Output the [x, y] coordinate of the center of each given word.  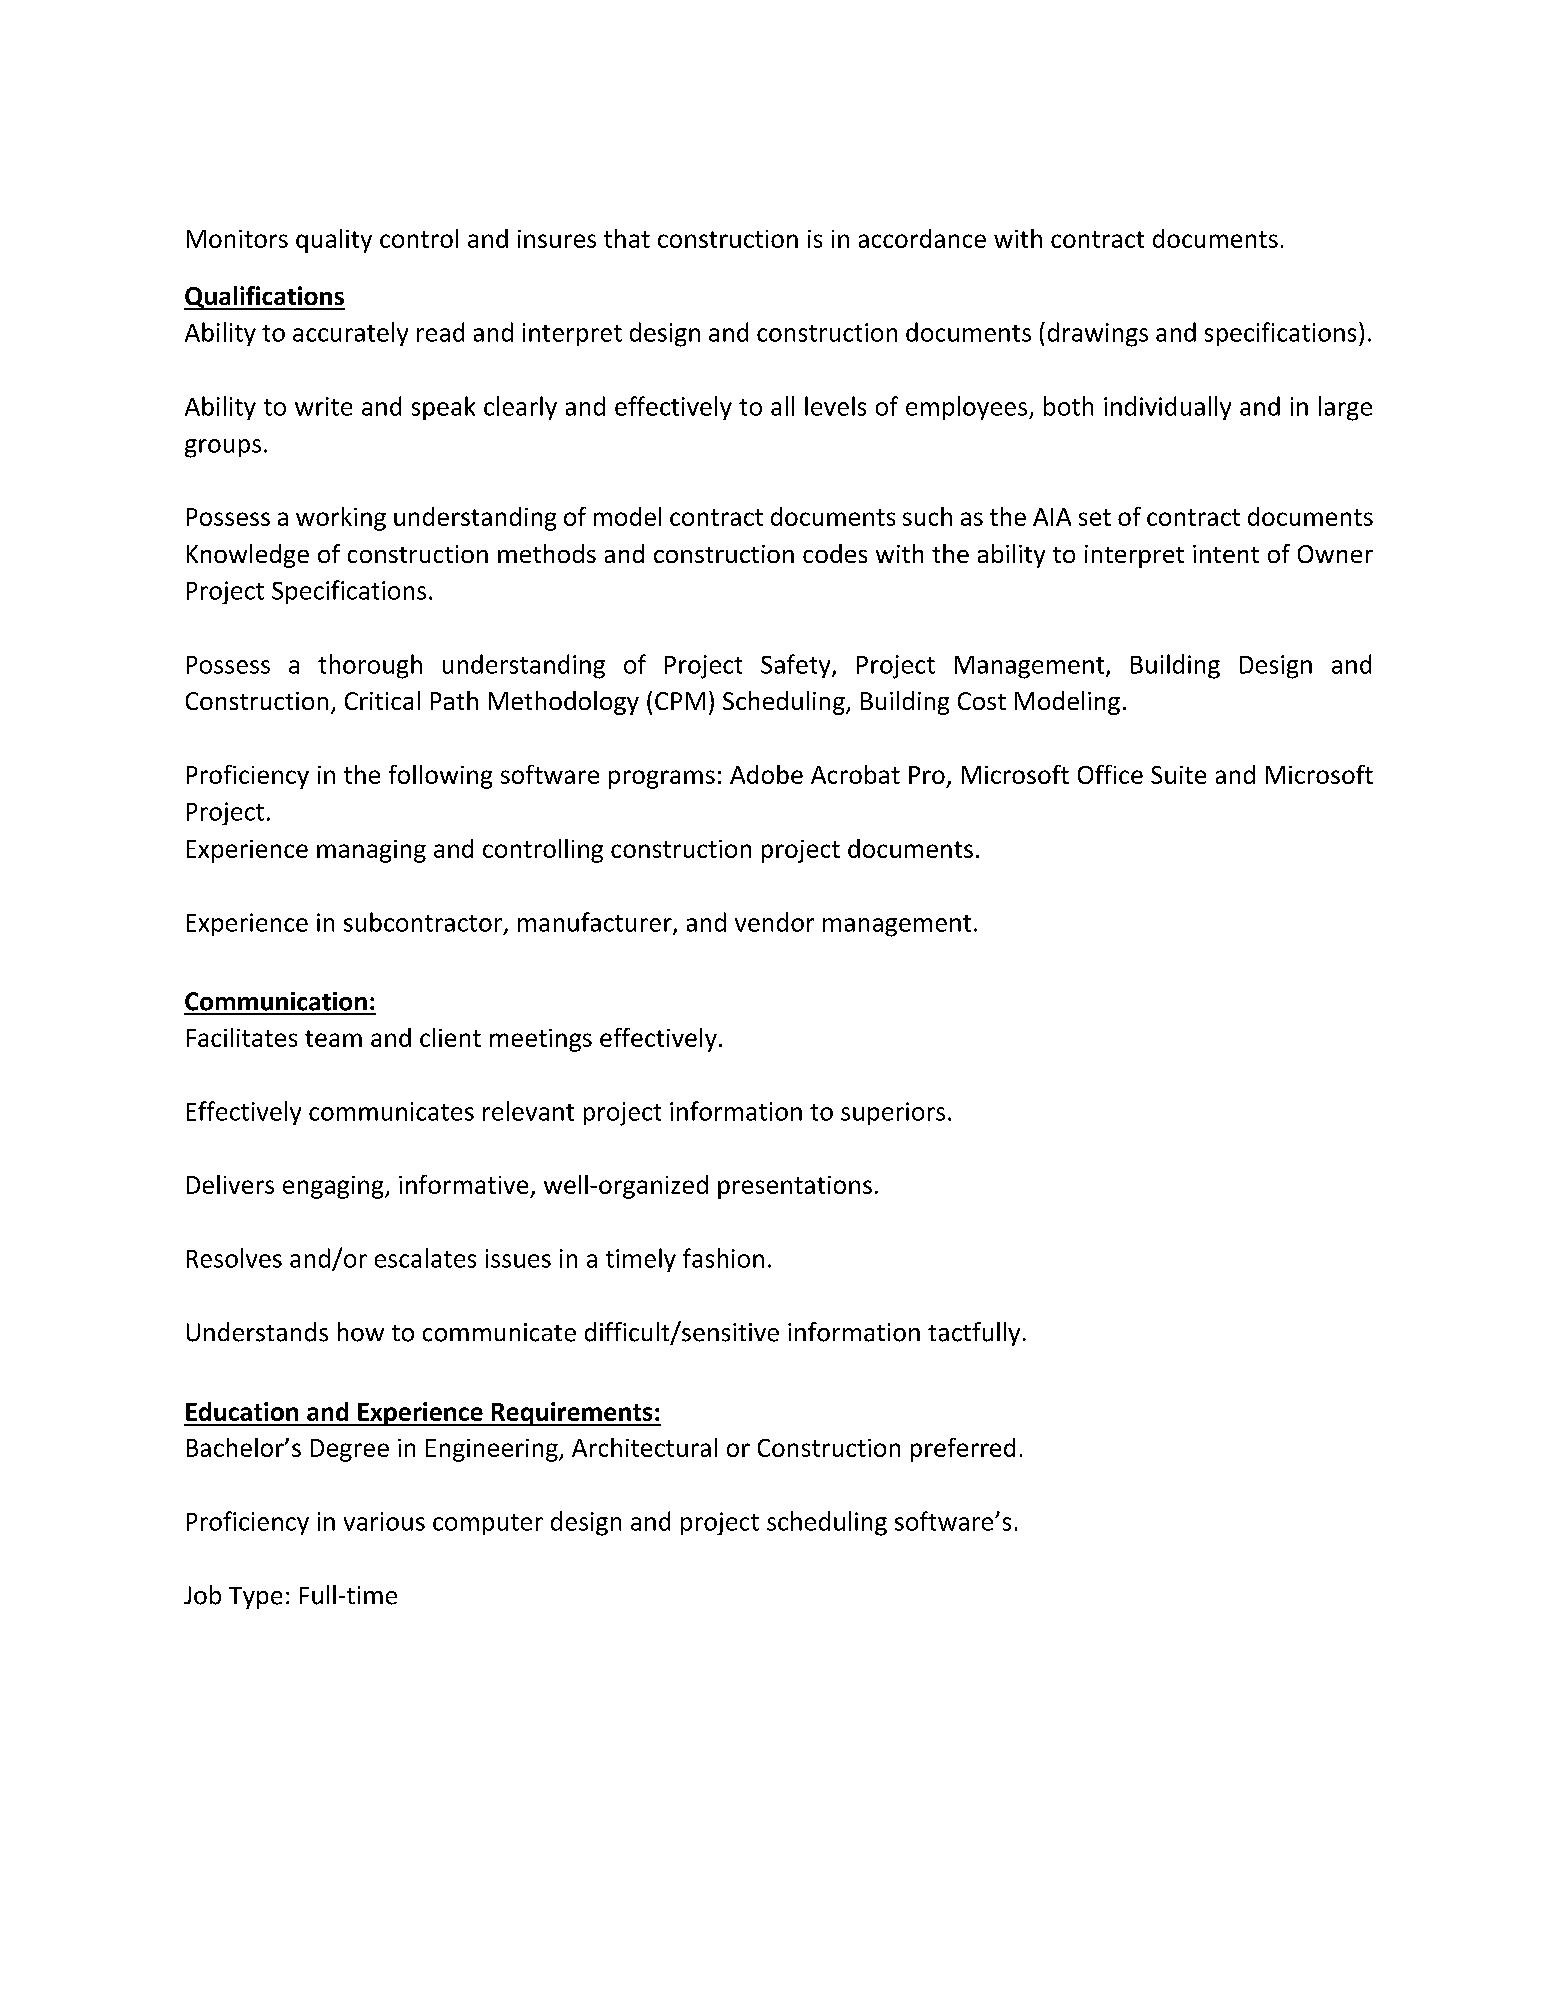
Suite [1178, 775]
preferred [963, 1450]
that [627, 238]
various [384, 1521]
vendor [774, 922]
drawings [1098, 334]
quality [334, 241]
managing [371, 851]
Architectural [644, 1447]
